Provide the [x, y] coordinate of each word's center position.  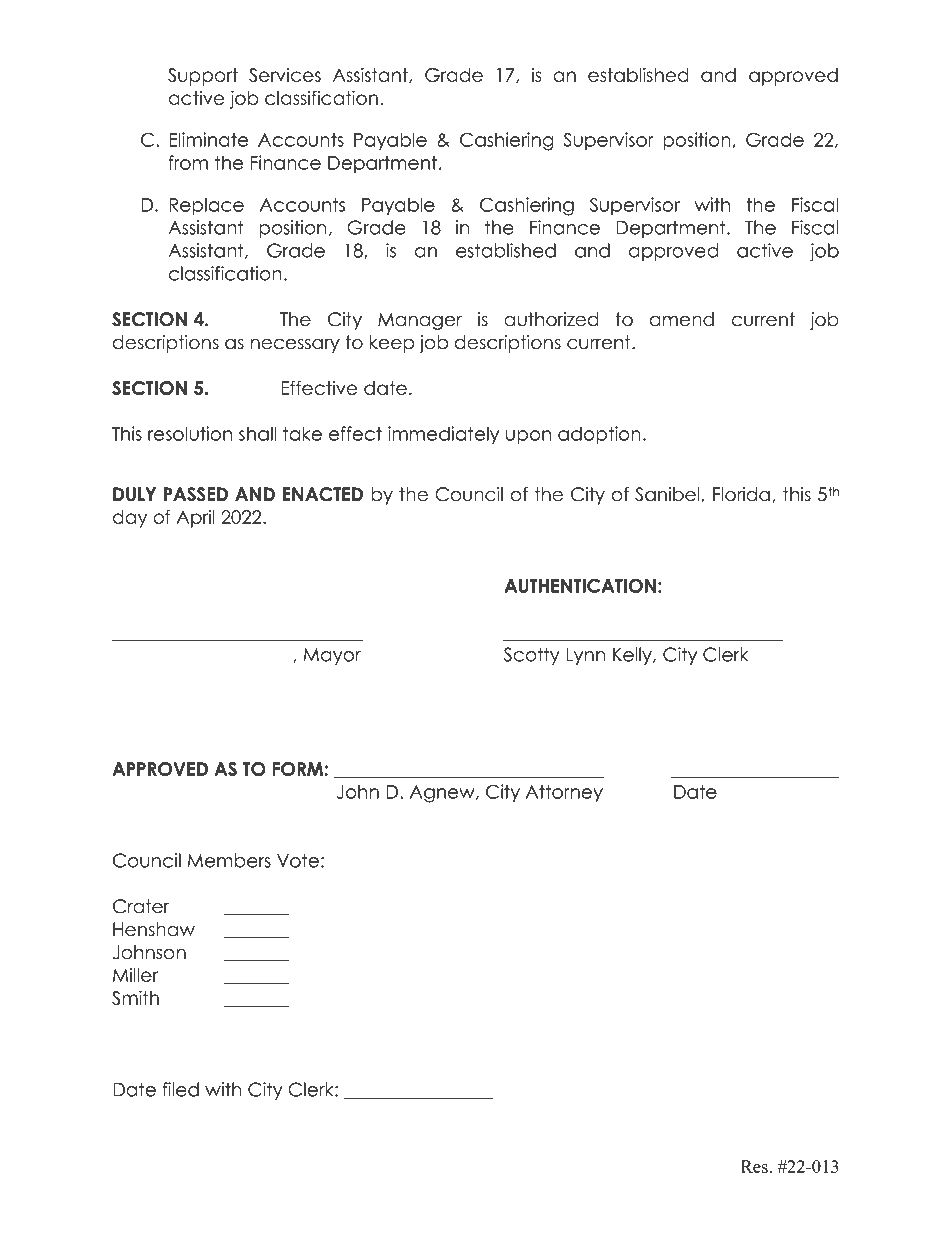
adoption [599, 435]
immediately [443, 435]
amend [682, 319]
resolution [190, 433]
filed [181, 1089]
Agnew [443, 794]
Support [203, 77]
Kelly [633, 656]
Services [285, 75]
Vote [298, 860]
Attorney [564, 793]
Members [229, 860]
